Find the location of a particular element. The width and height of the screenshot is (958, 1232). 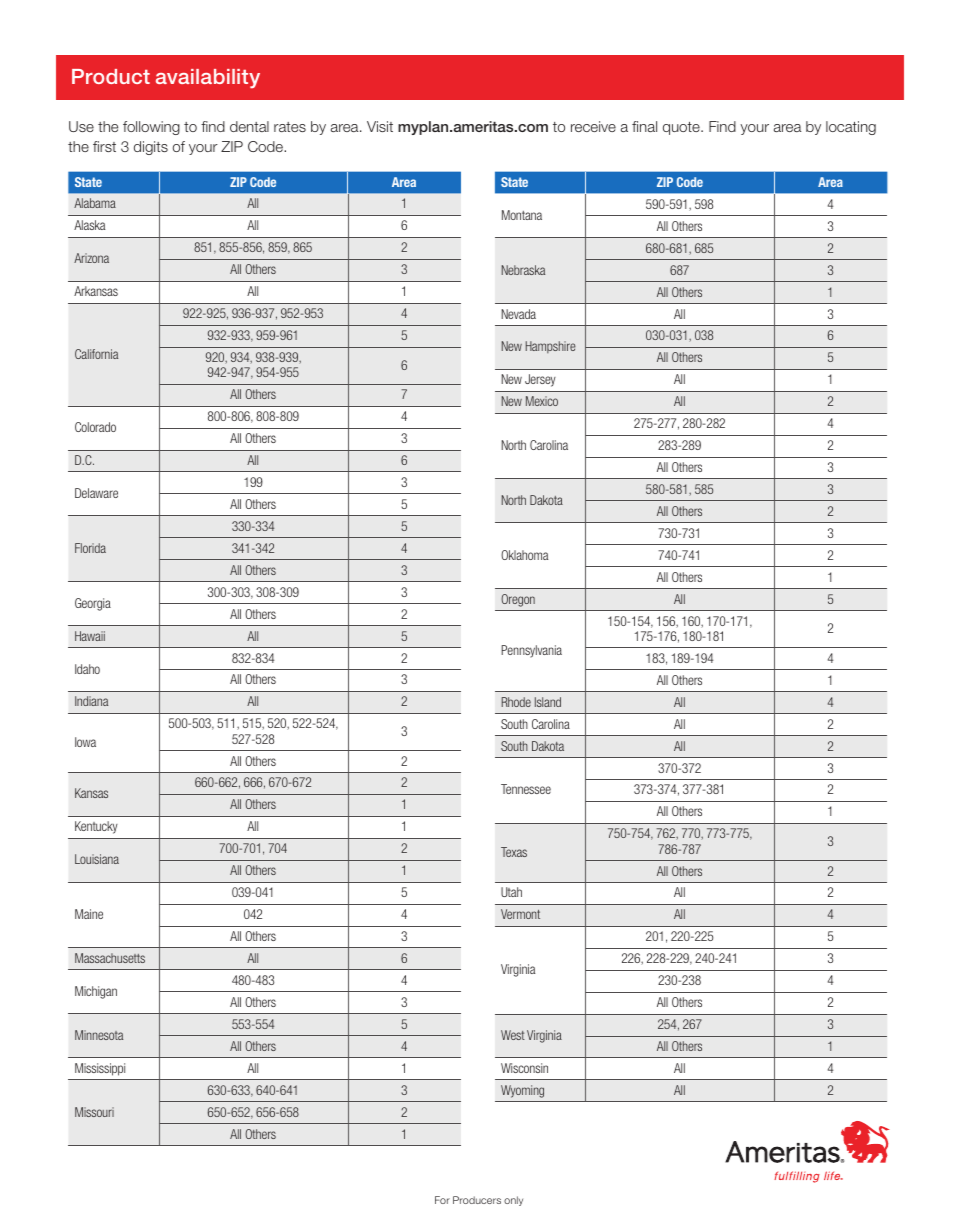

only is located at coordinates (513, 1201).
